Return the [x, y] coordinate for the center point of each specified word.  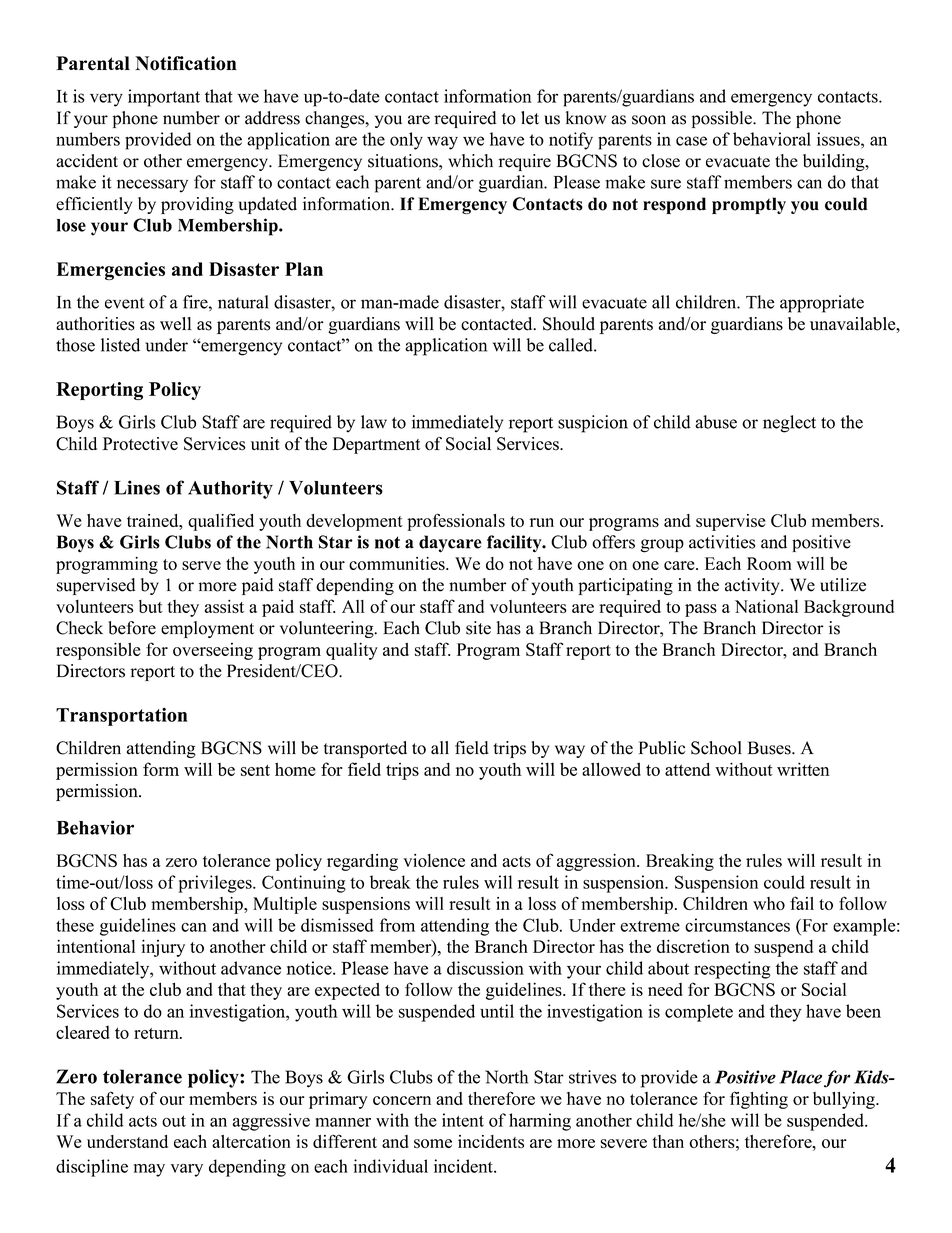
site [478, 628]
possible [723, 119]
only [406, 141]
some [433, 1143]
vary [187, 1170]
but [151, 606]
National [766, 606]
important [164, 98]
